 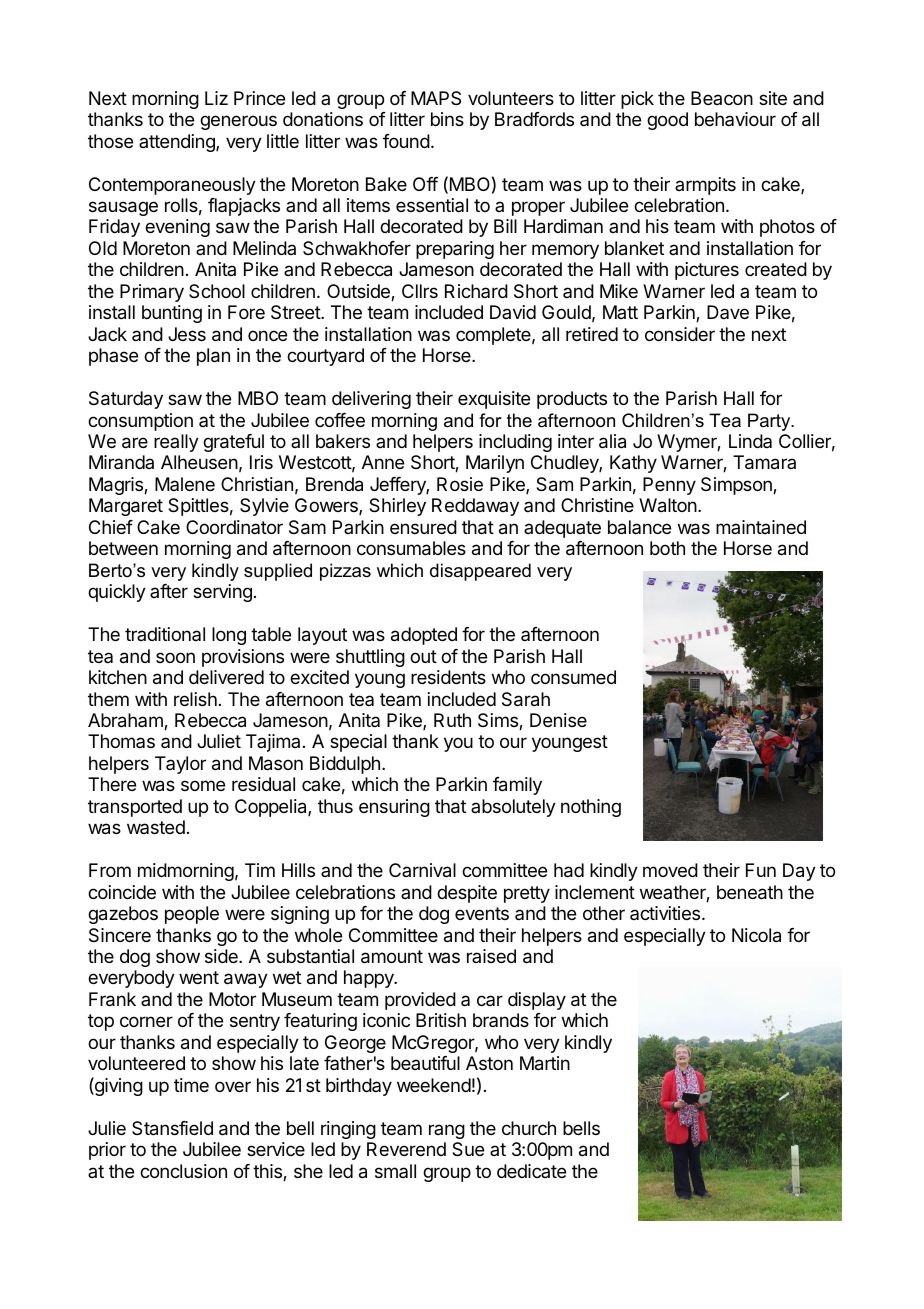 What do you see at coordinates (165, 634) in the page?
I see `traditional` at bounding box center [165, 634].
